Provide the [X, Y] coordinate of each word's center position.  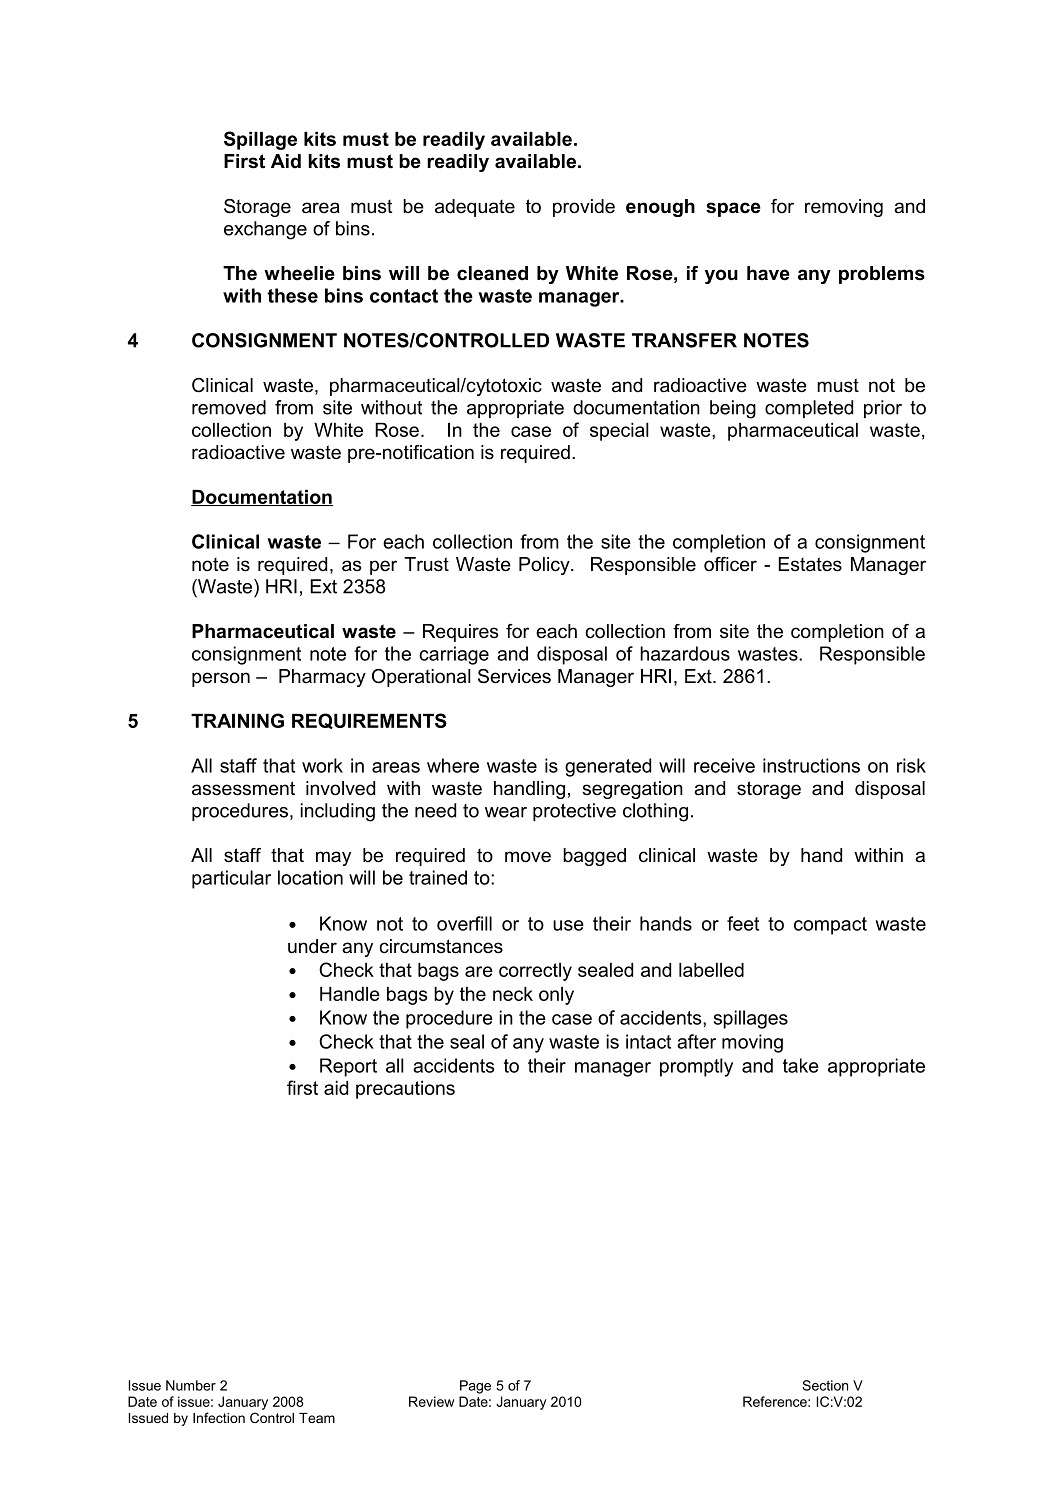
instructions [811, 765]
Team [317, 1418]
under [312, 946]
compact [830, 926]
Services [514, 676]
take [801, 1065]
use [568, 925]
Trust [426, 564]
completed [809, 409]
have [768, 273]
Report [348, 1067]
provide [584, 208]
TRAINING [237, 720]
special [619, 432]
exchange [265, 230]
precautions [405, 1090]
